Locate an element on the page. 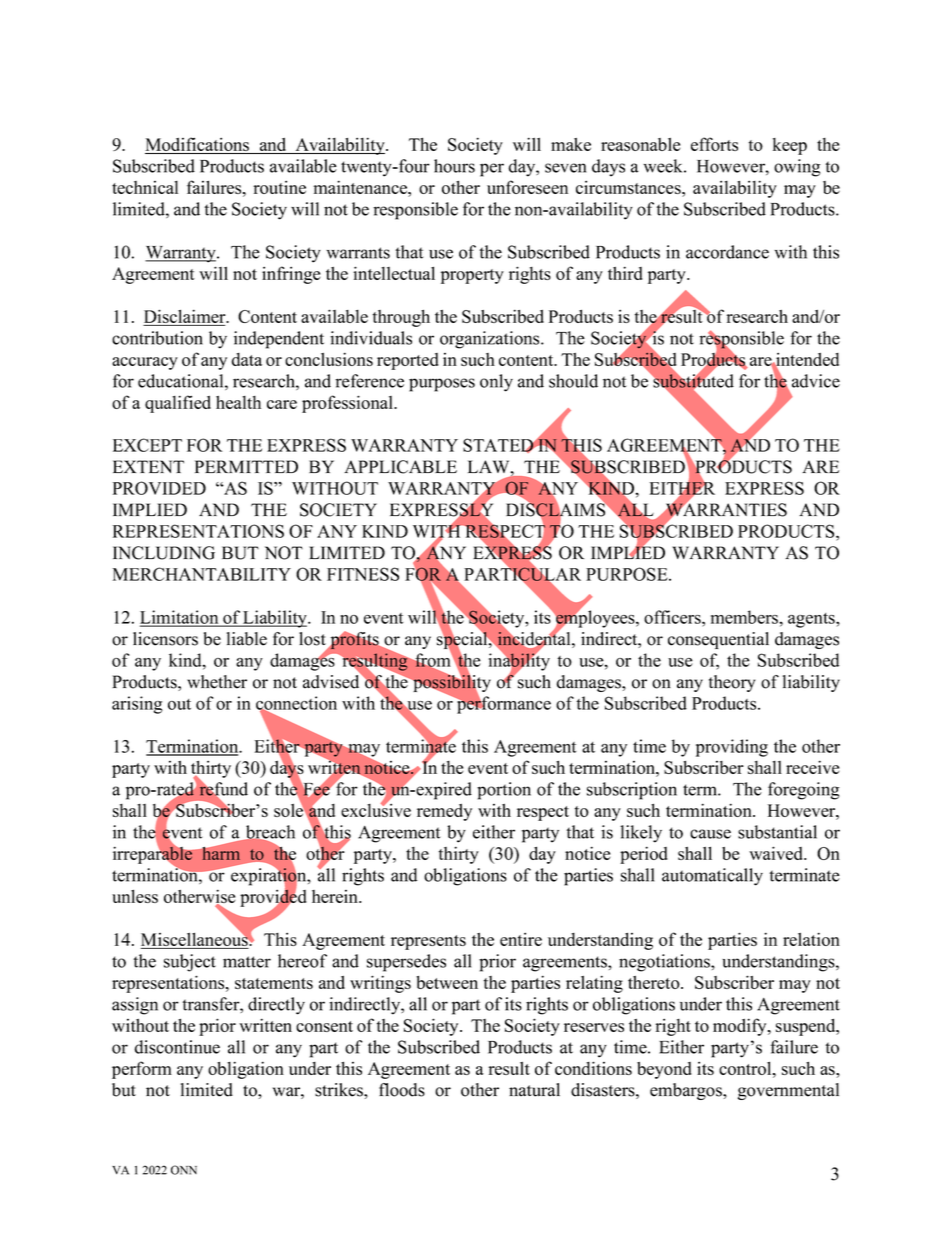 The width and height of the page is (952, 1233). discontinue is located at coordinates (177, 1047).
